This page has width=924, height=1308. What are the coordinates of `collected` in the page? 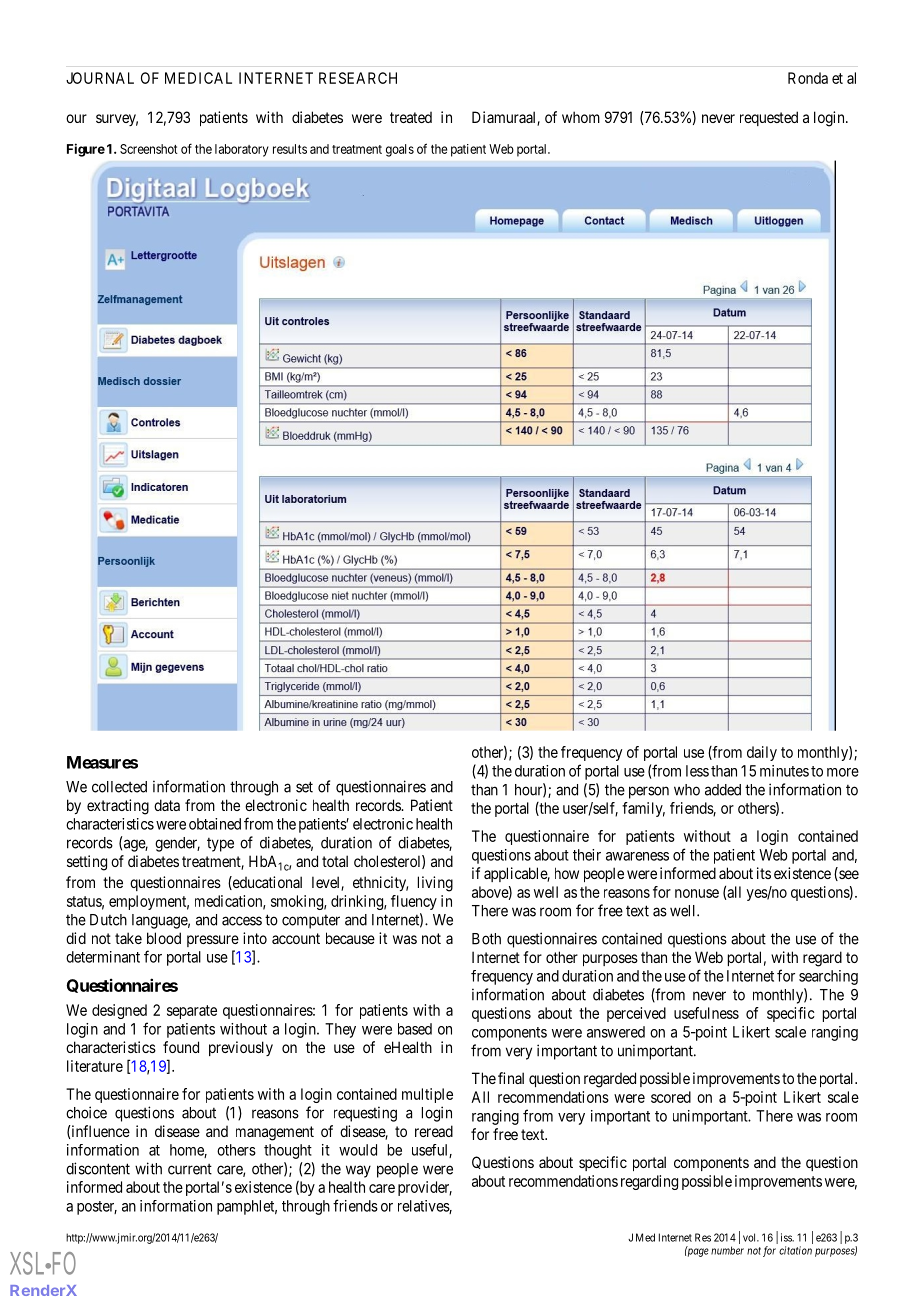 It's located at (119, 787).
